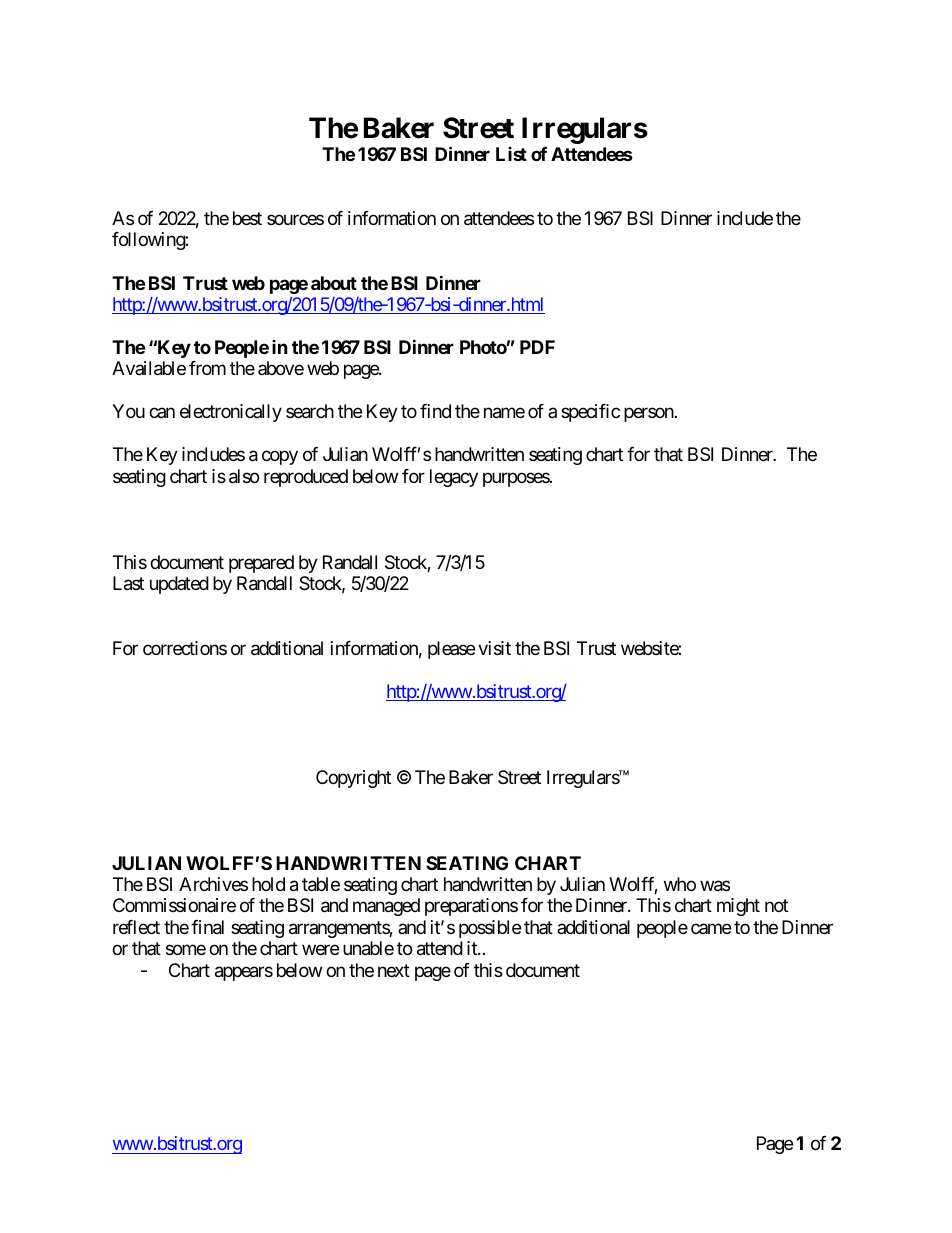 This page has width=952, height=1233. Describe the element at coordinates (451, 650) in the page. I see `please` at that location.
